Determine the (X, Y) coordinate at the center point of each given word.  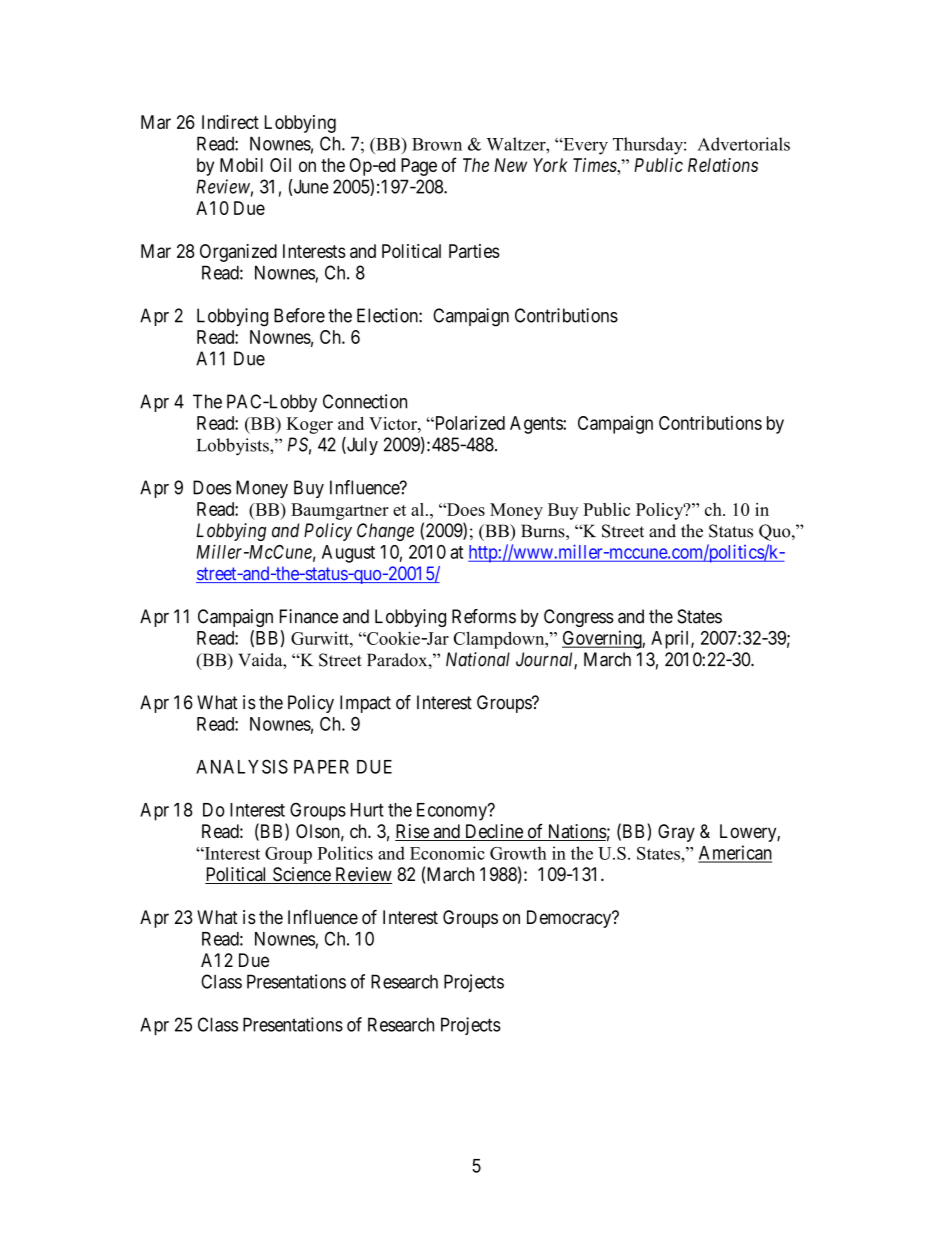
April (671, 639)
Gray (676, 833)
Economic (447, 853)
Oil (280, 165)
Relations (723, 165)
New (510, 165)
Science (301, 875)
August (348, 554)
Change (385, 532)
